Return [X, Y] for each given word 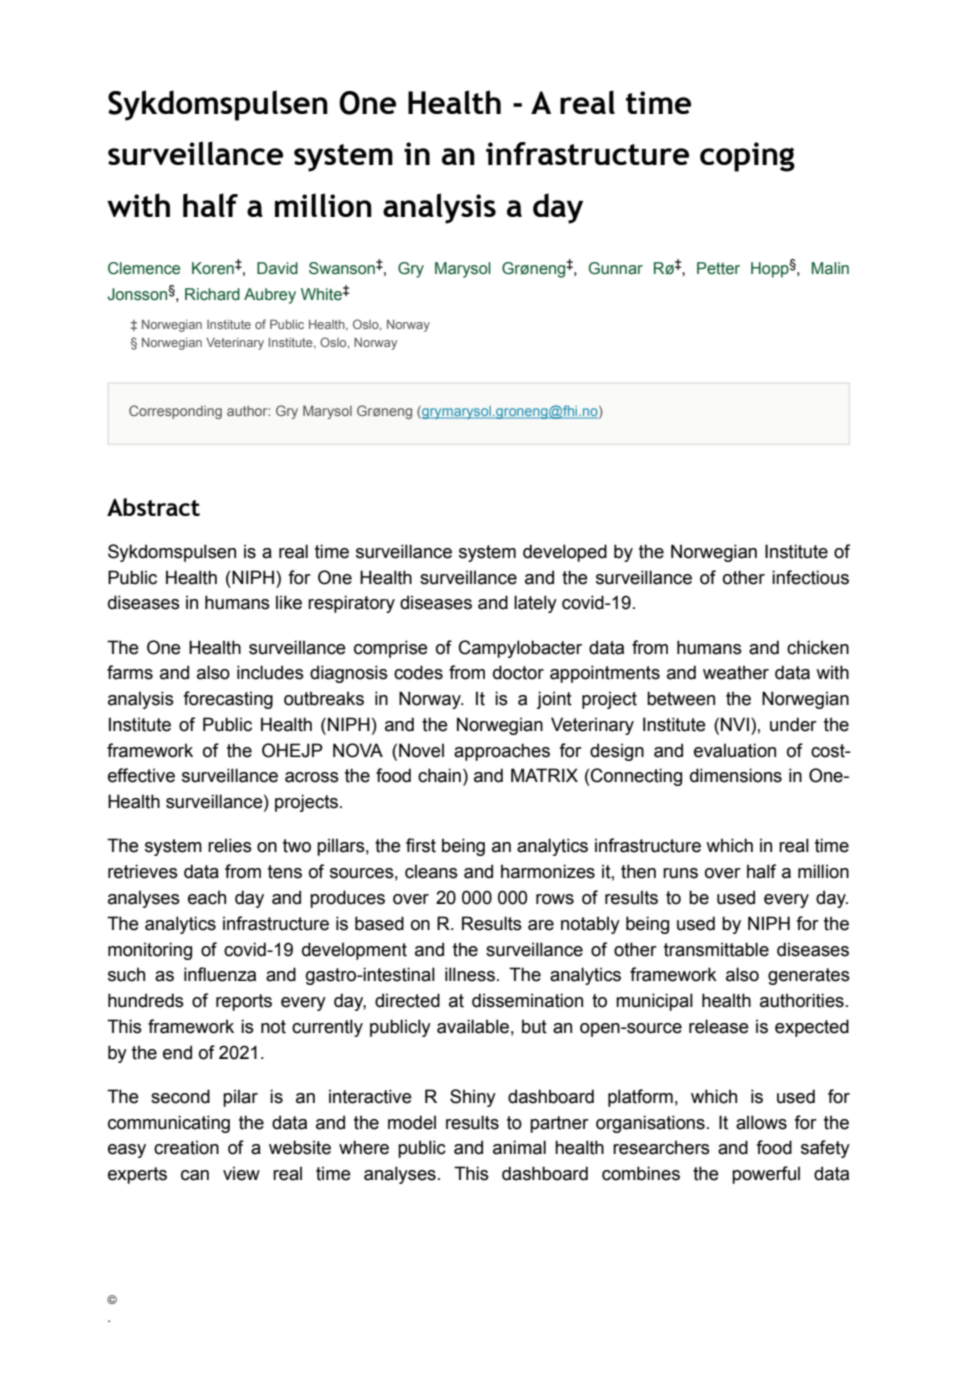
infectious [810, 577]
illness [470, 974]
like [289, 602]
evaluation [735, 750]
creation [186, 1147]
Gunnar [616, 268]
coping [747, 157]
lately [535, 604]
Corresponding [175, 412]
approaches [502, 752]
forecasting [228, 700]
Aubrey [270, 296]
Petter [718, 268]
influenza [220, 974]
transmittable [716, 949]
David [277, 268]
